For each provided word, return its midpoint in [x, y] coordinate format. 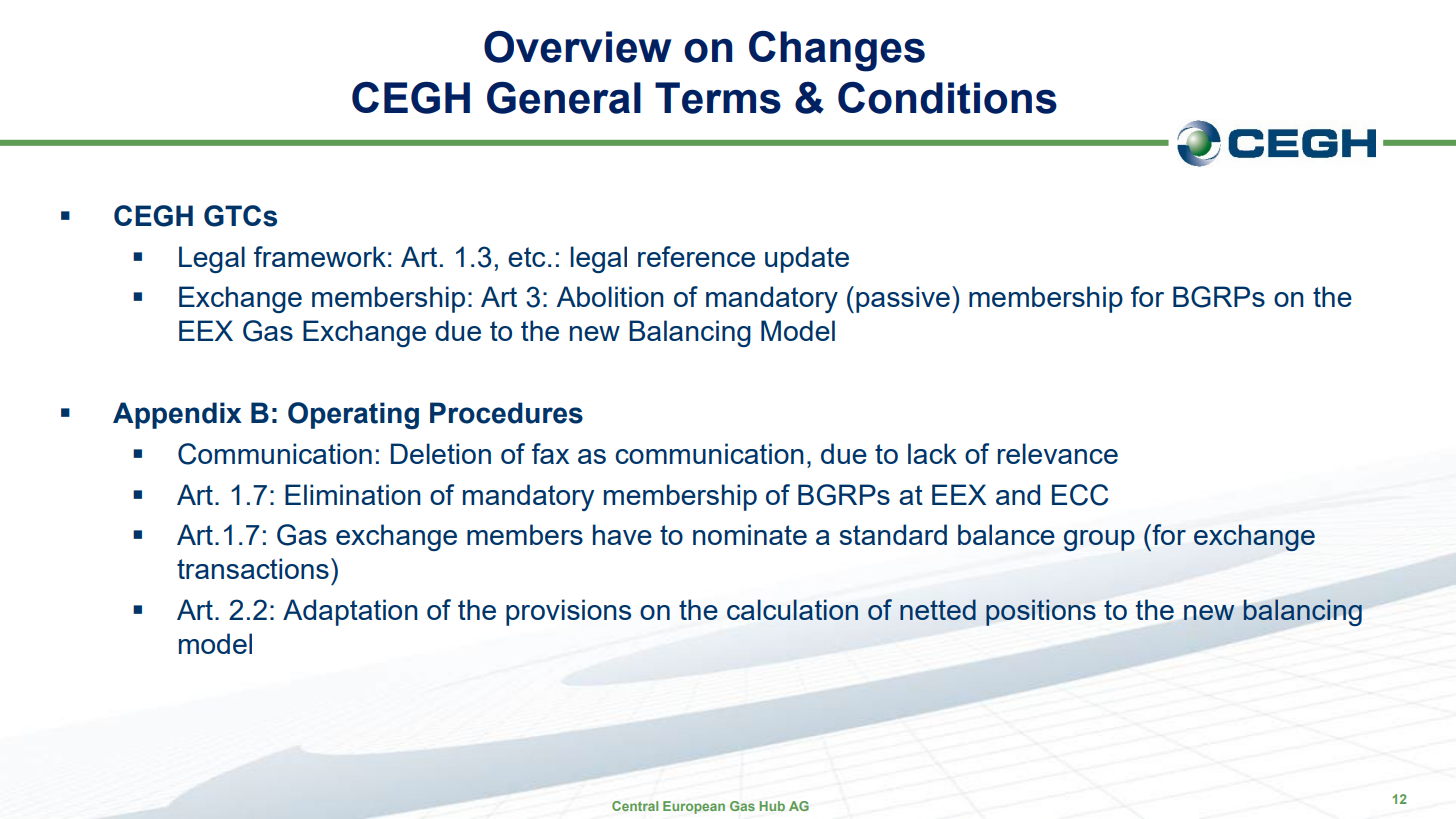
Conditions [947, 98]
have [622, 534]
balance [1006, 534]
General [564, 98]
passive [903, 299]
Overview [577, 47]
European [694, 807]
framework [320, 256]
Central [635, 806]
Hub [772, 806]
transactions [253, 568]
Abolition [610, 296]
